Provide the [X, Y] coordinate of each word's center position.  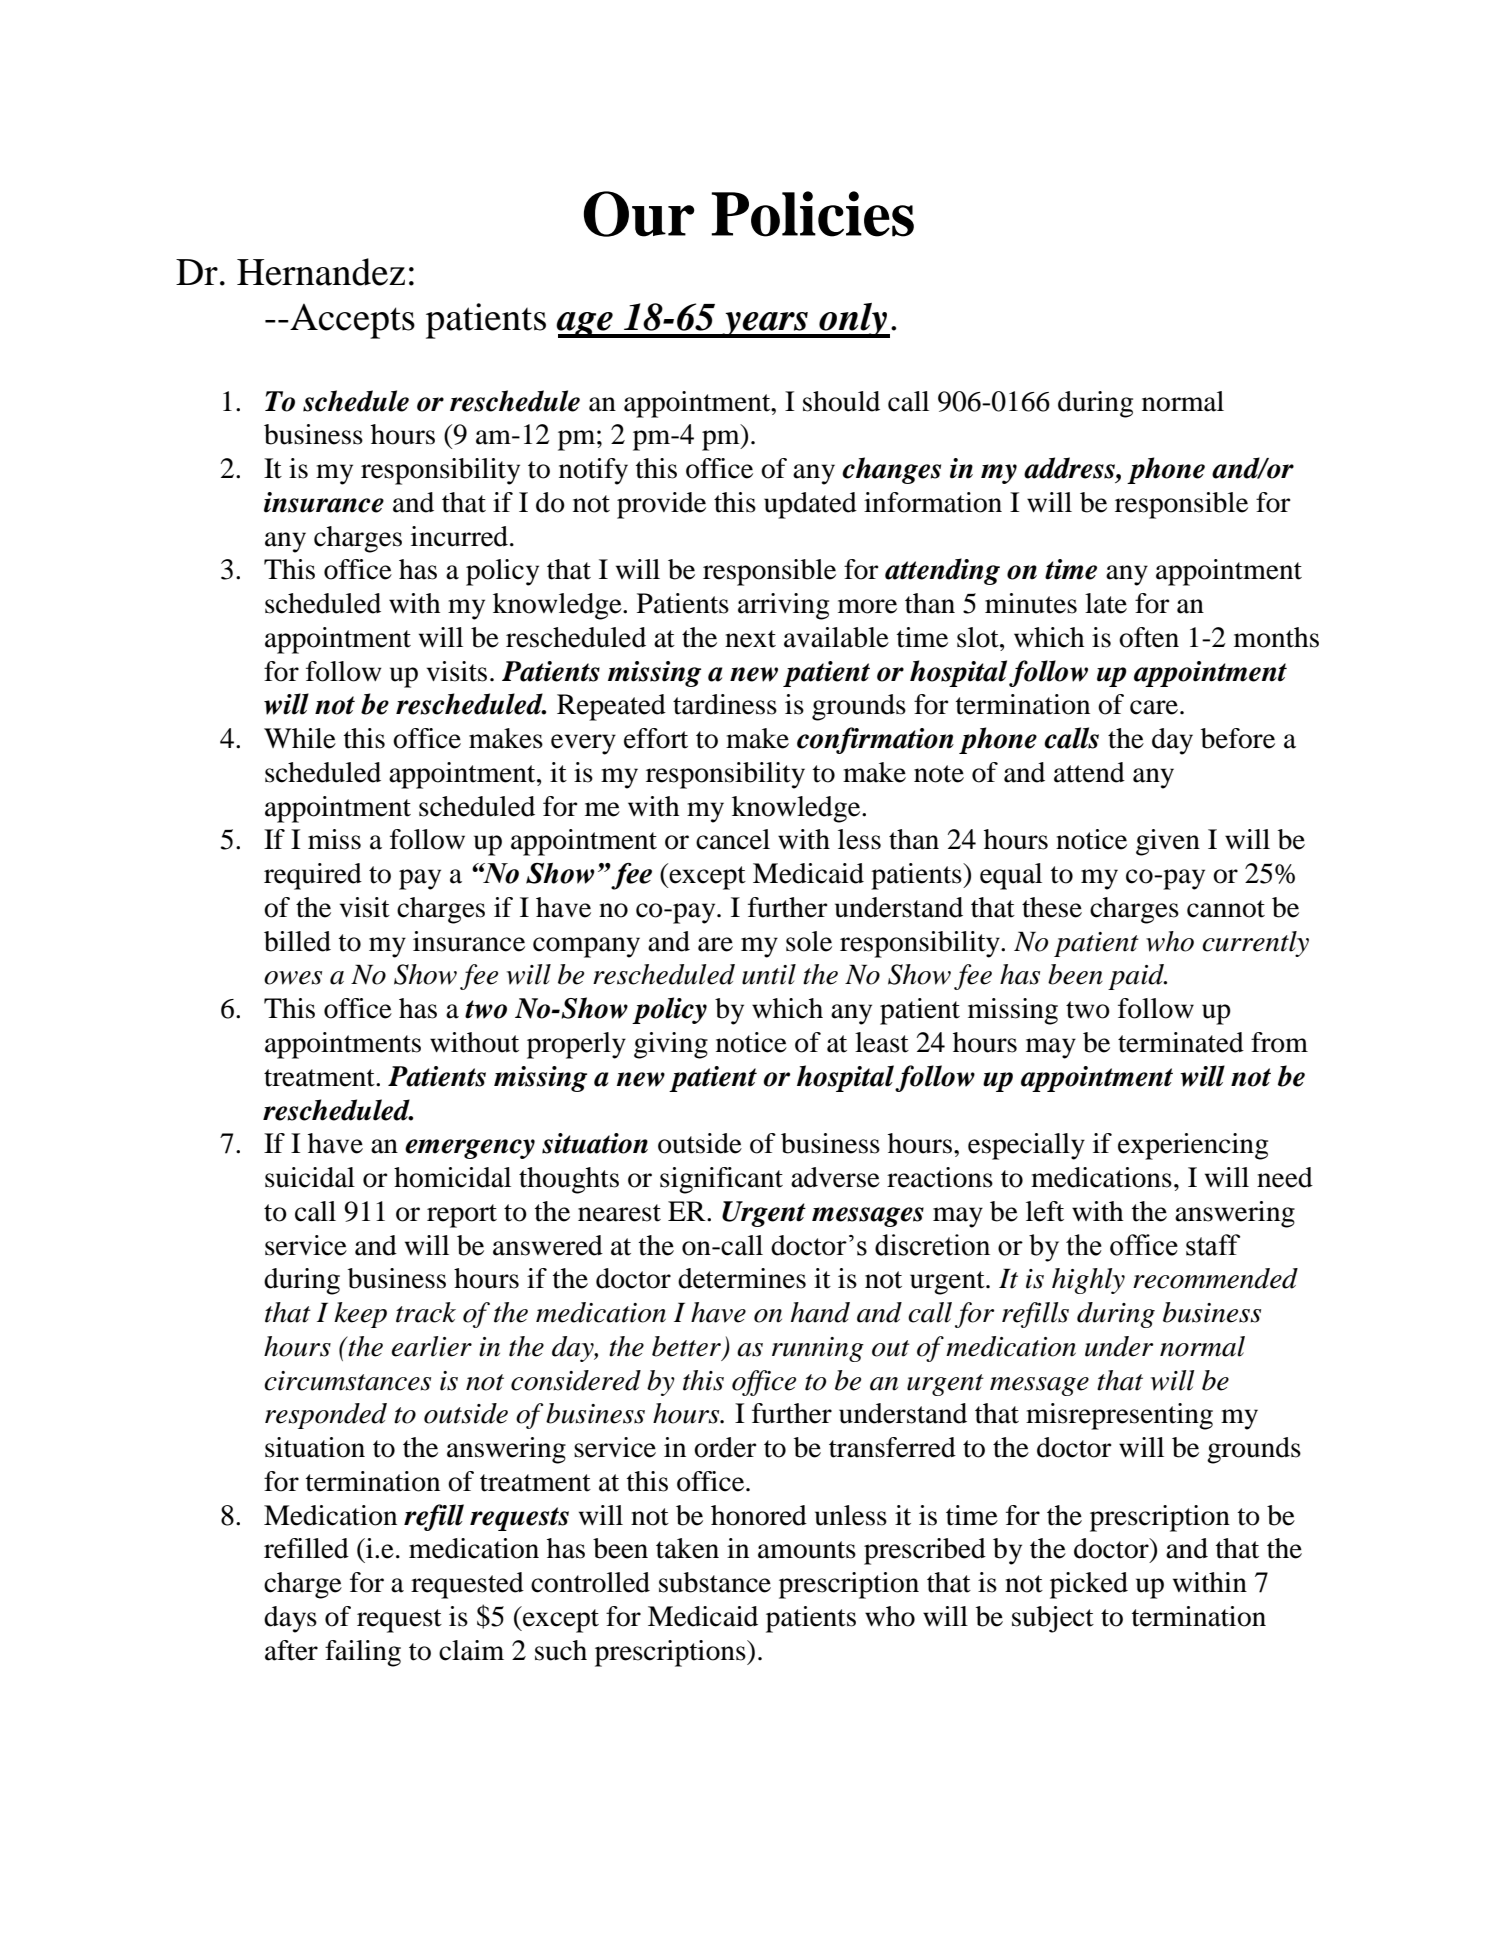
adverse [835, 1177]
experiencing [1193, 1146]
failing [363, 1653]
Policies [812, 214]
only [853, 320]
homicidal [452, 1177]
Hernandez [321, 272]
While [300, 738]
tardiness [725, 704]
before [1238, 738]
